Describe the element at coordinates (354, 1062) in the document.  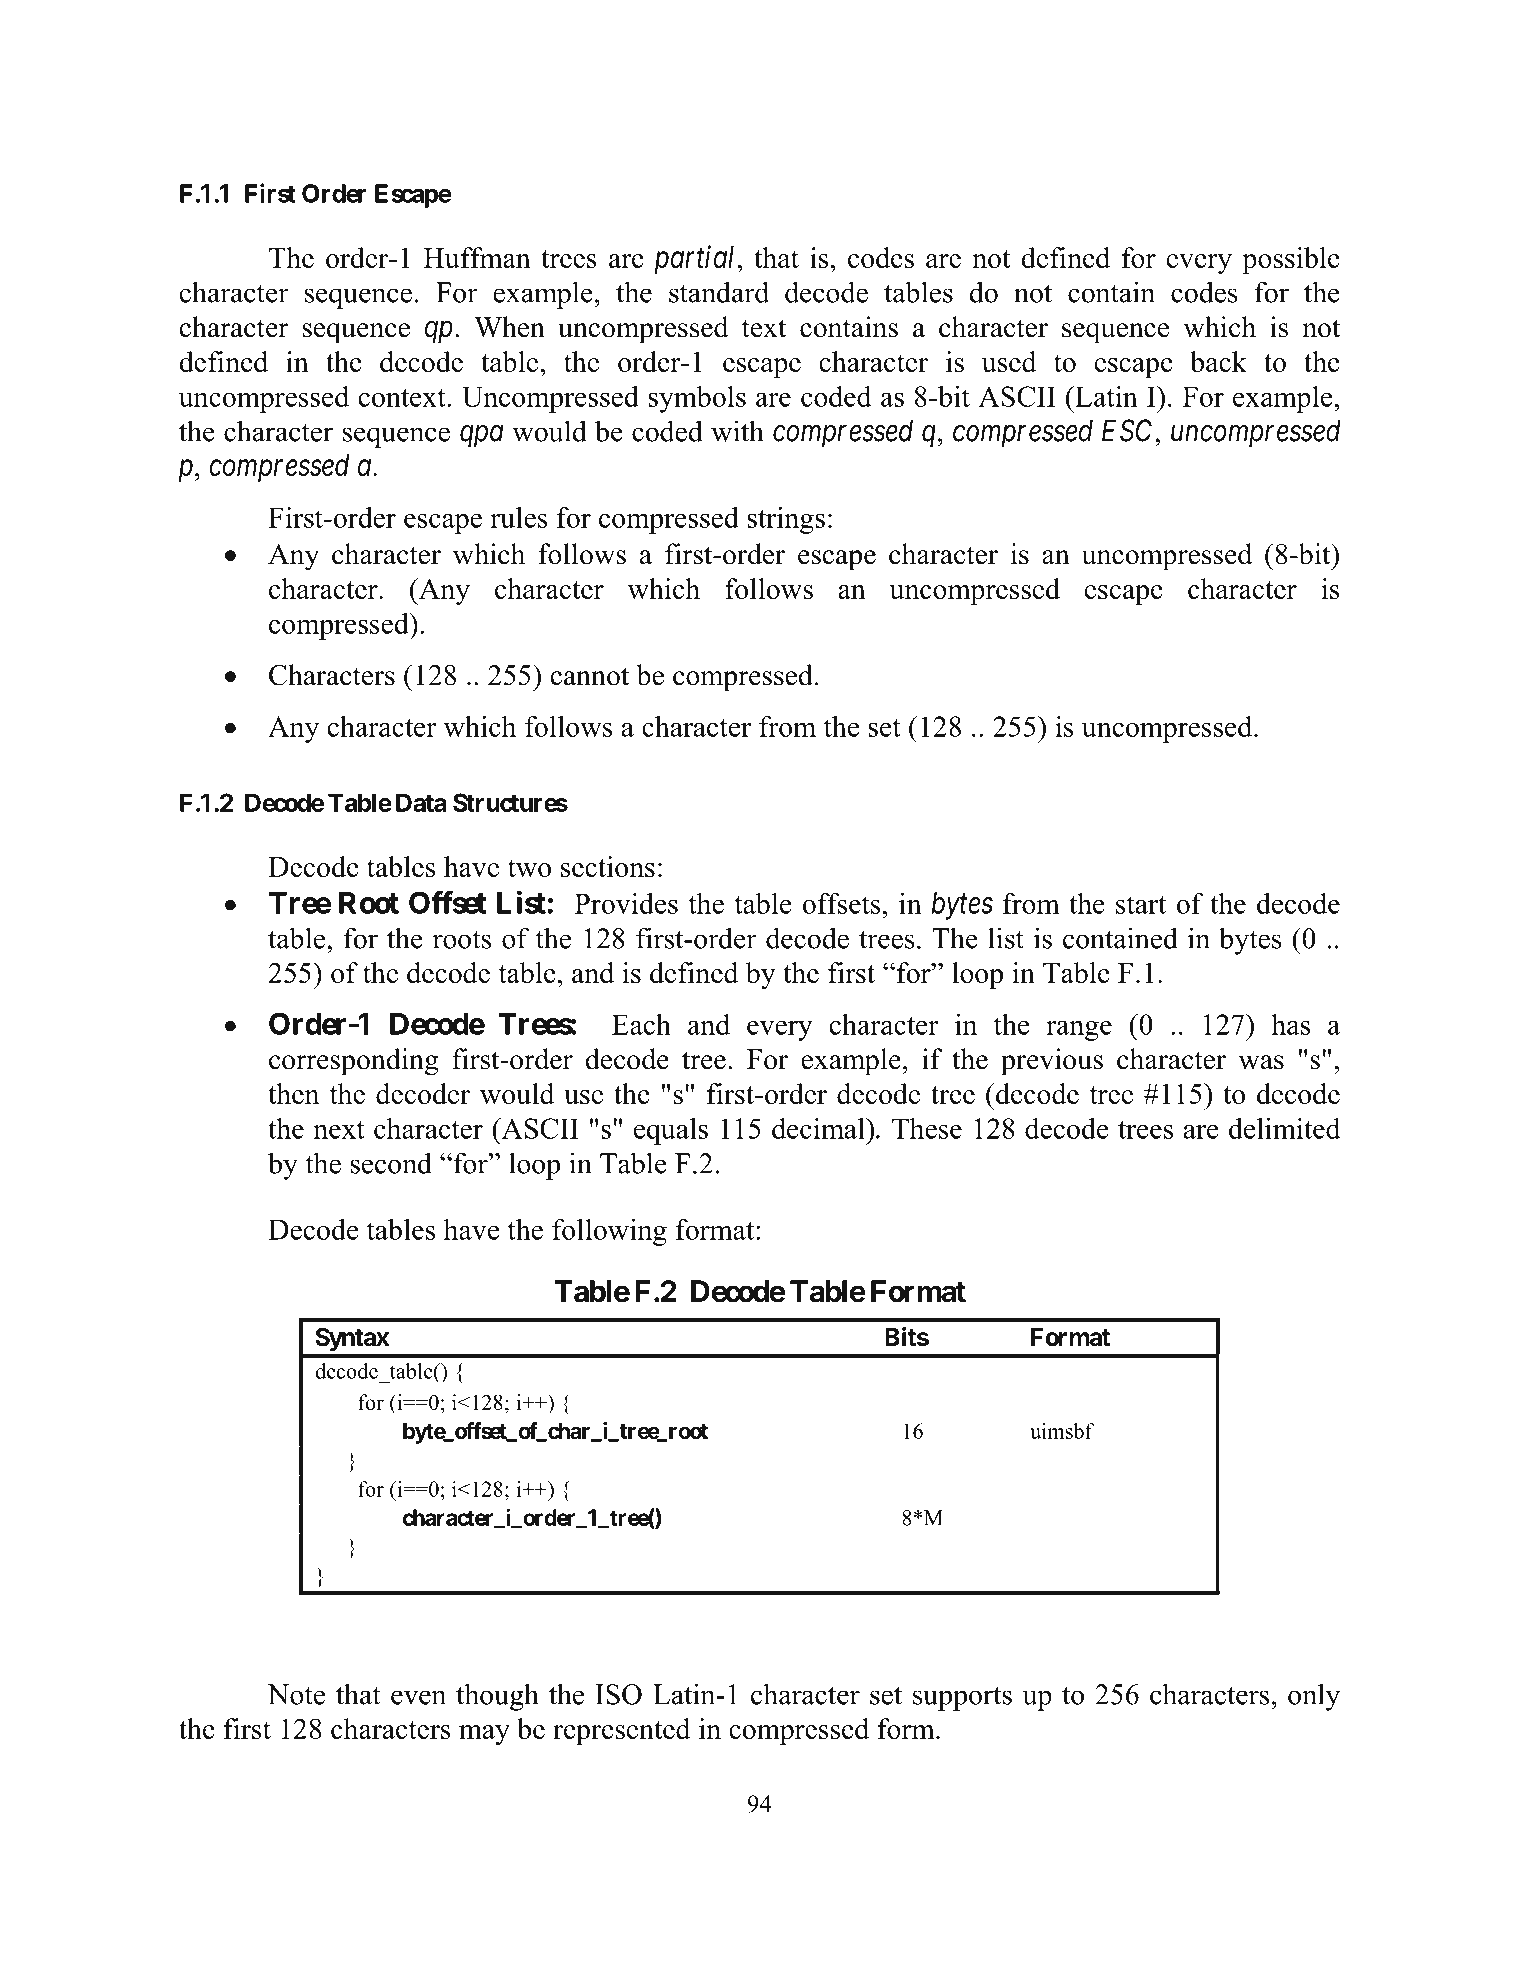
I see `corresponding` at that location.
